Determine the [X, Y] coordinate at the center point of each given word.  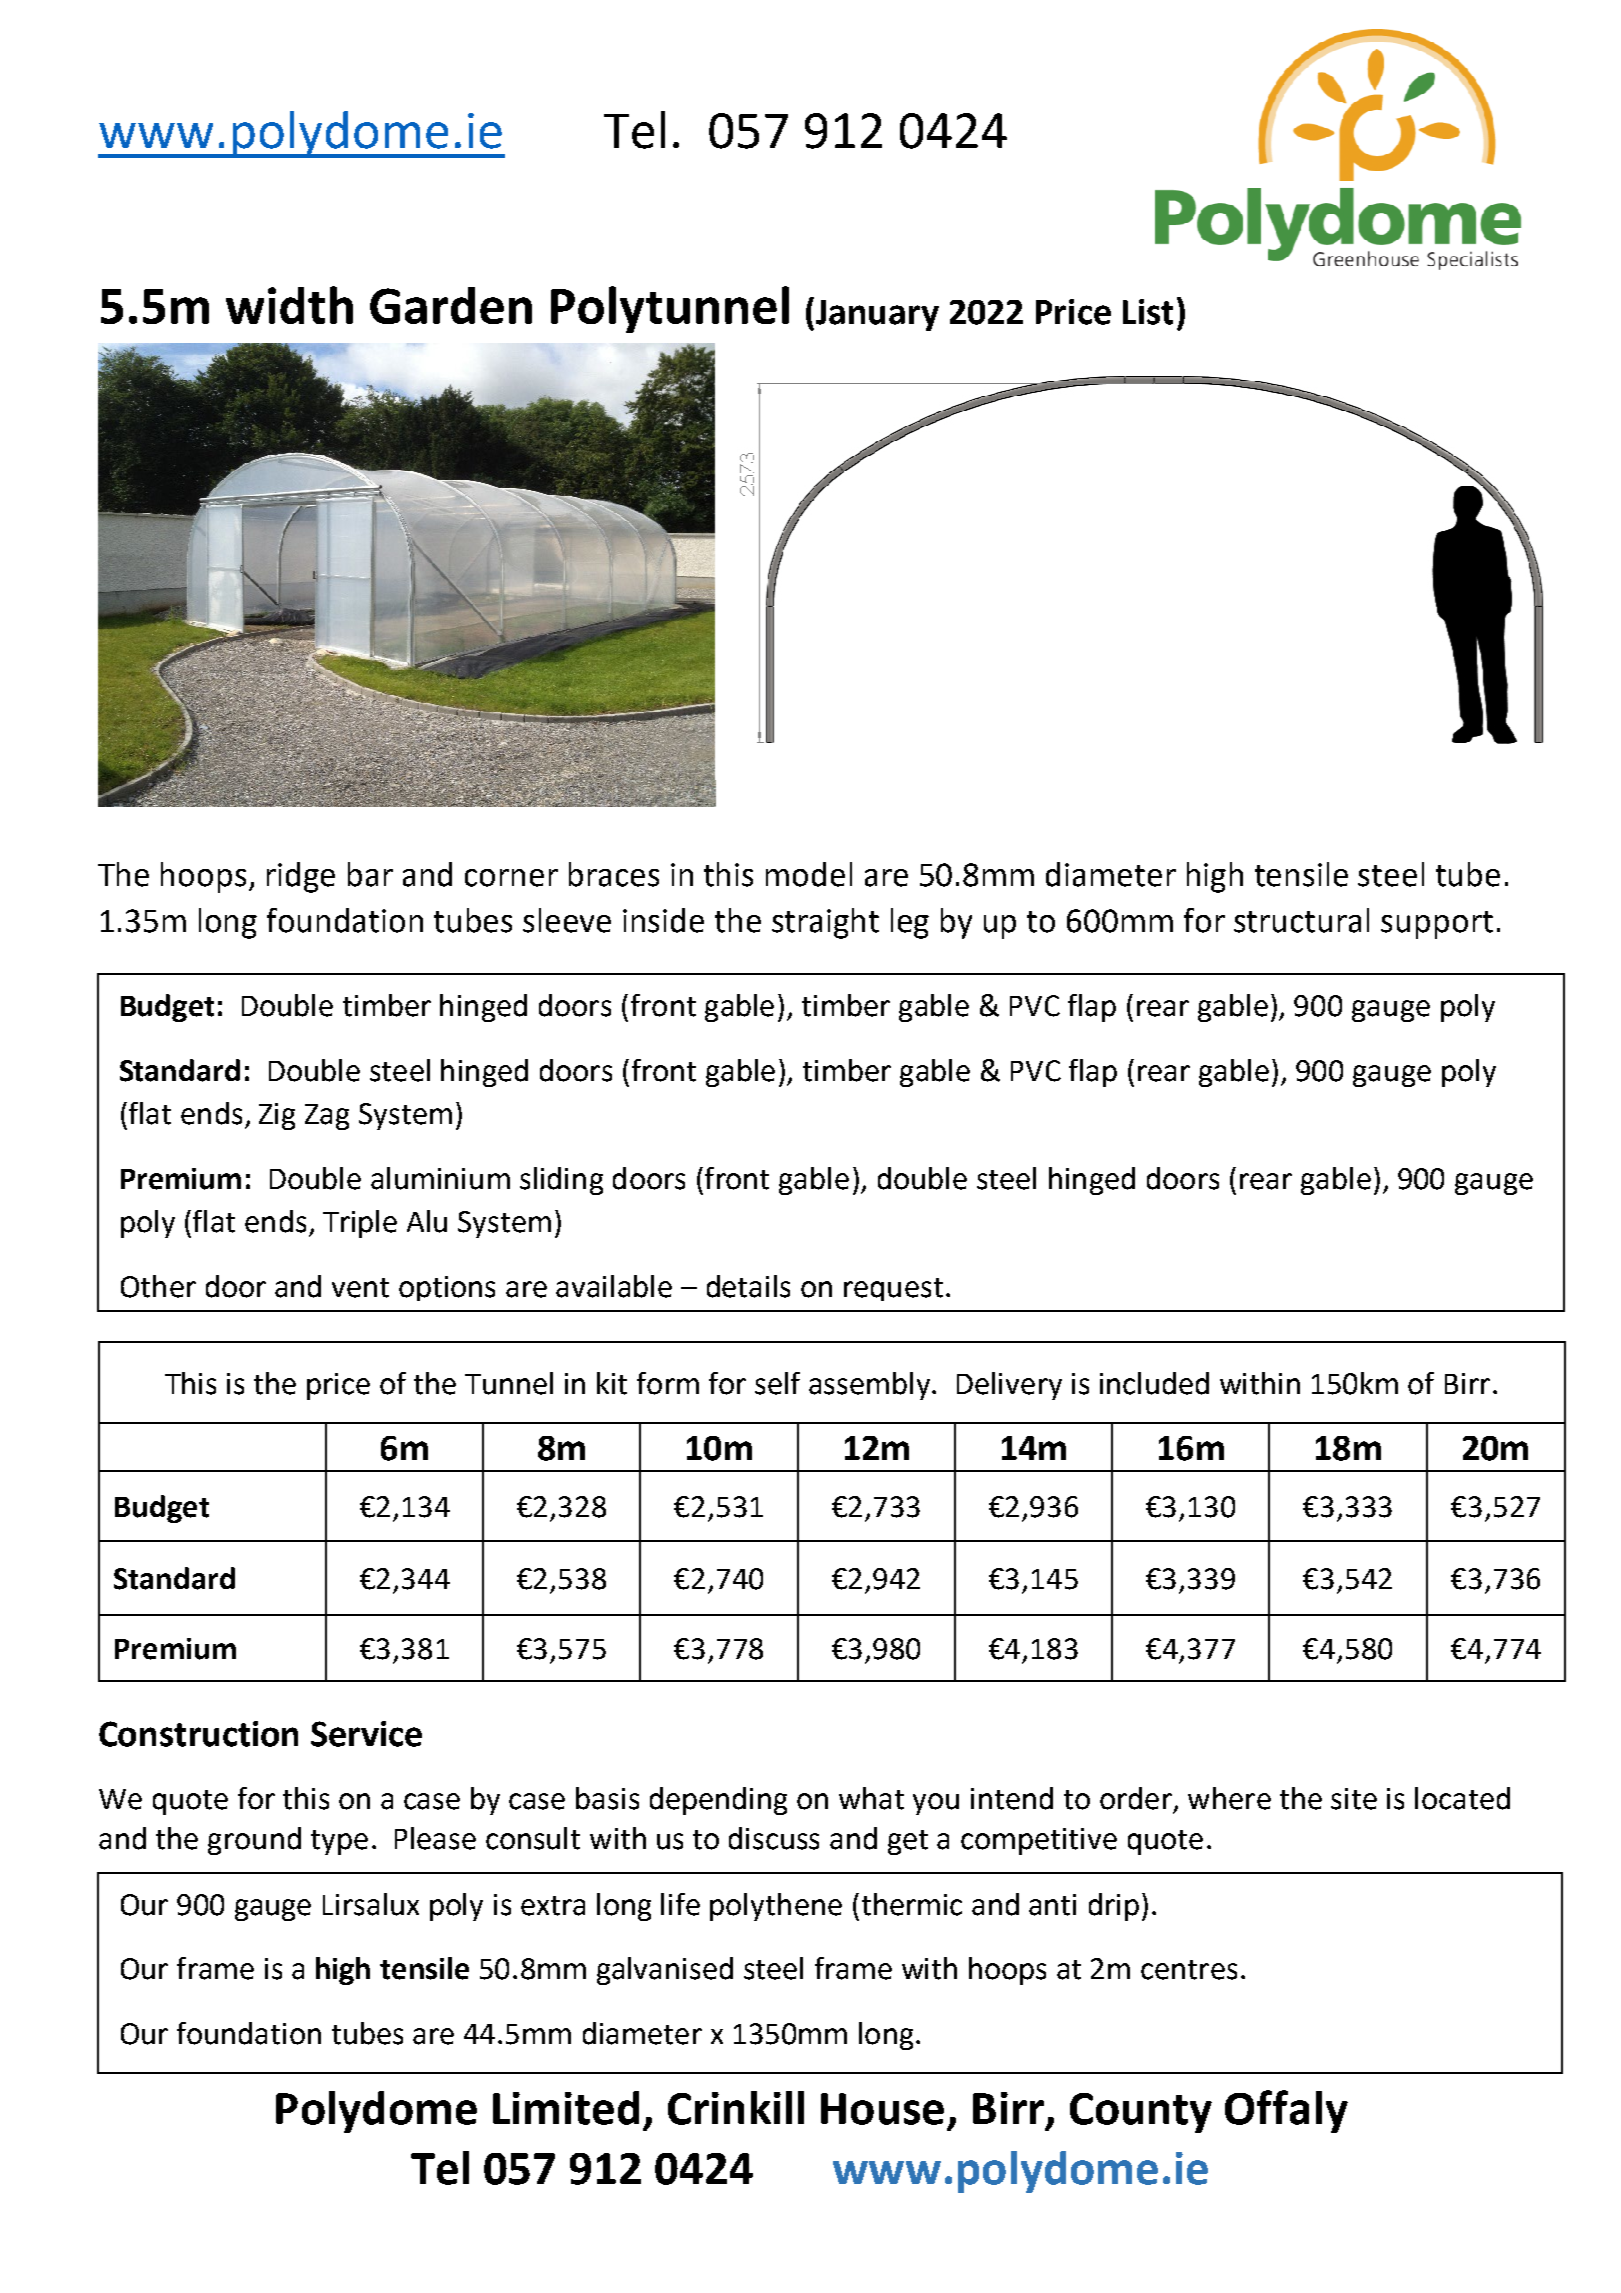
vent [360, 1288]
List [1148, 312]
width [289, 305]
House [882, 2109]
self [777, 1383]
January [877, 315]
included [1154, 1383]
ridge [301, 877]
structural [1301, 920]
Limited [566, 2108]
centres [1189, 1970]
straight [825, 923]
